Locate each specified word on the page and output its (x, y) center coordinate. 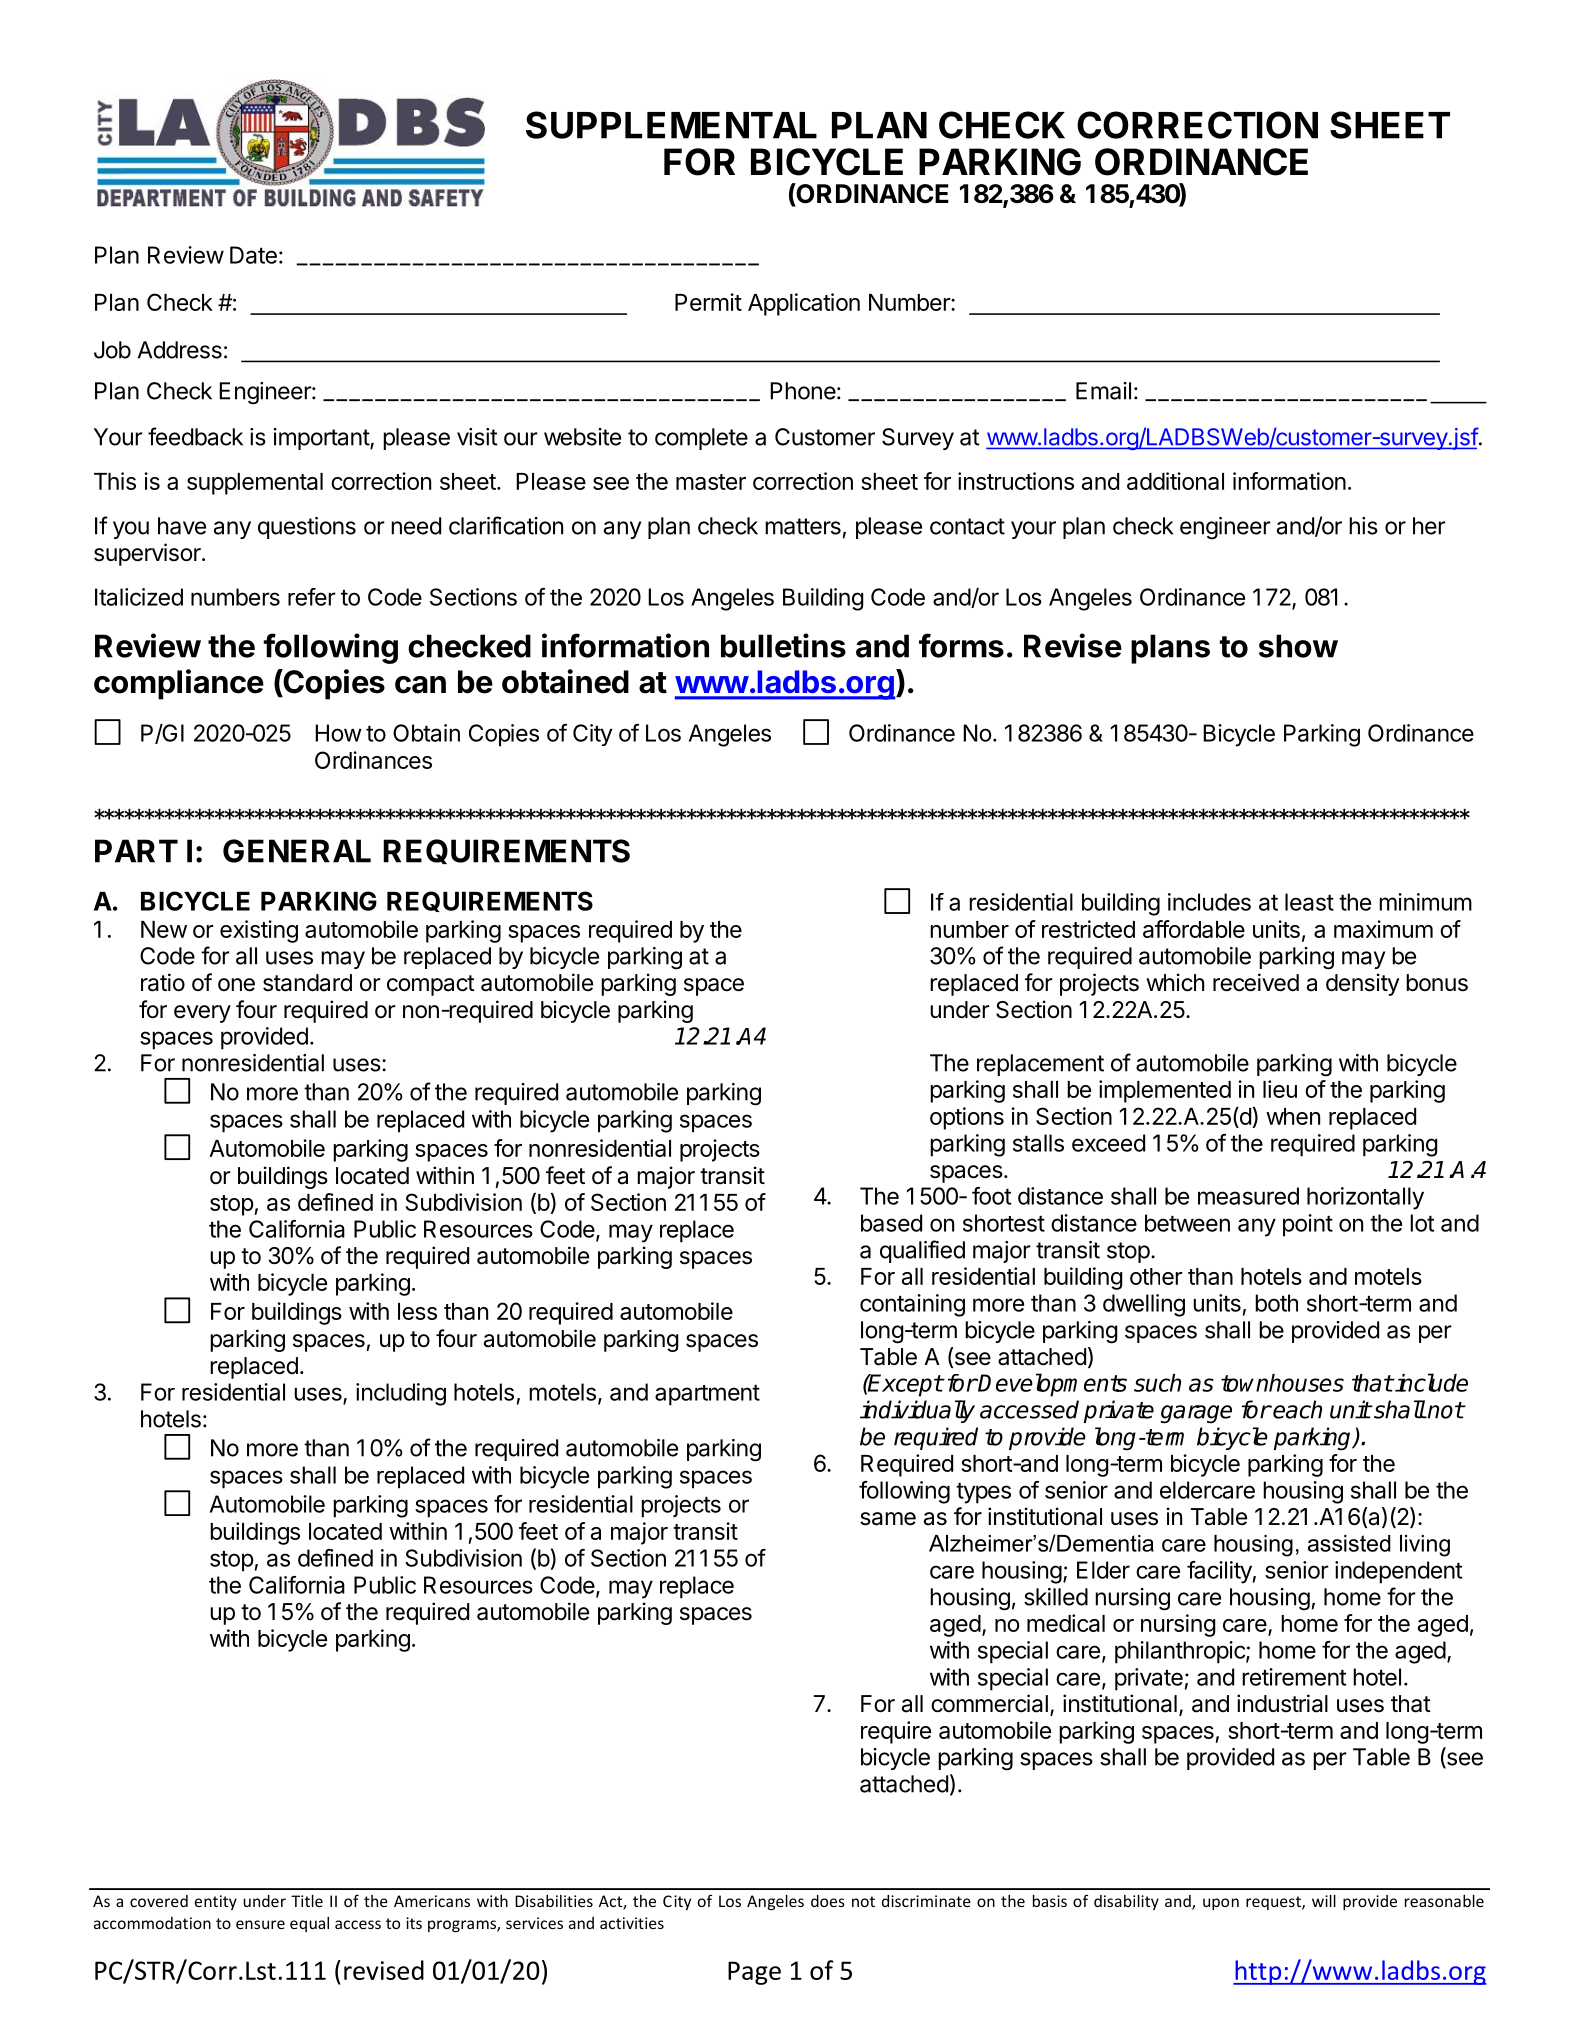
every (202, 1014)
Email (1103, 391)
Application (804, 304)
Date (253, 255)
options (967, 1118)
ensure (260, 1924)
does (828, 1901)
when (1293, 1116)
